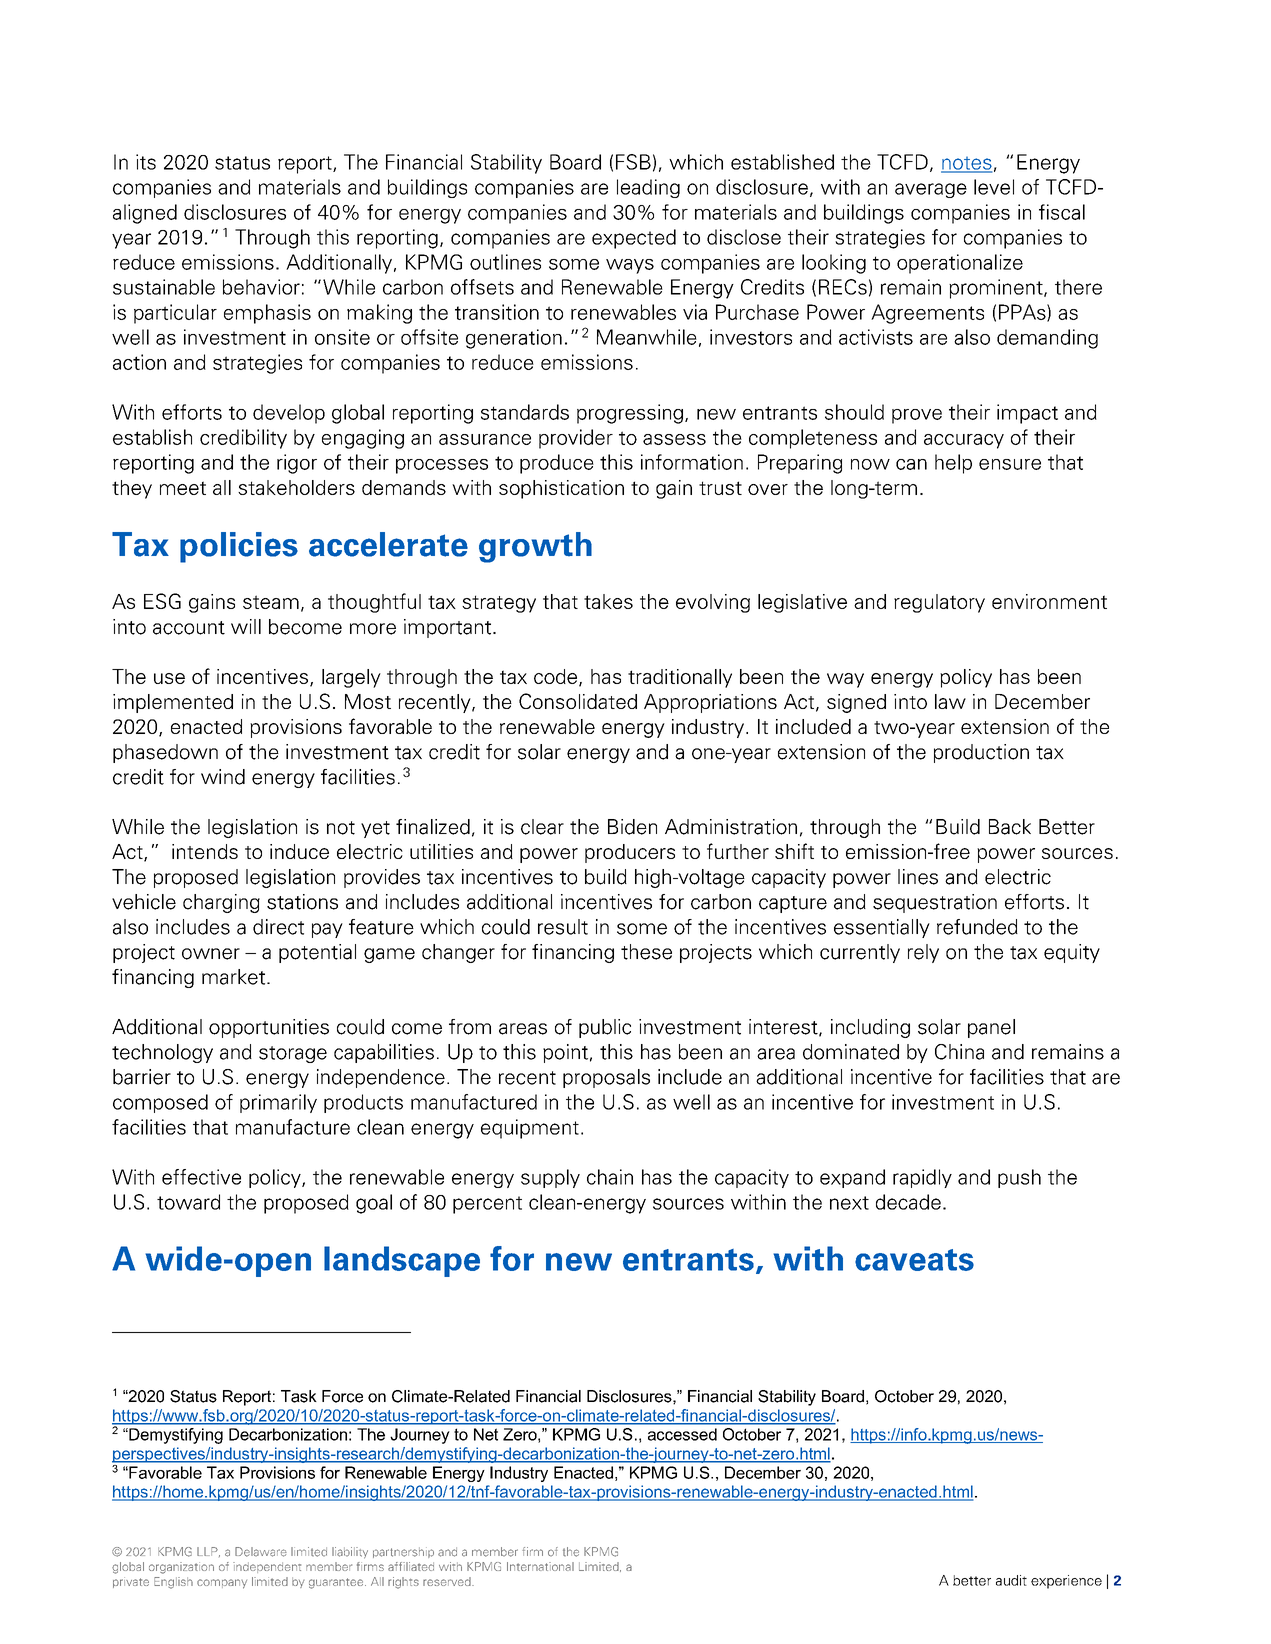 This screenshot has height=1644, width=1271. Describe the element at coordinates (261, 287) in the screenshot. I see `behavior` at that location.
